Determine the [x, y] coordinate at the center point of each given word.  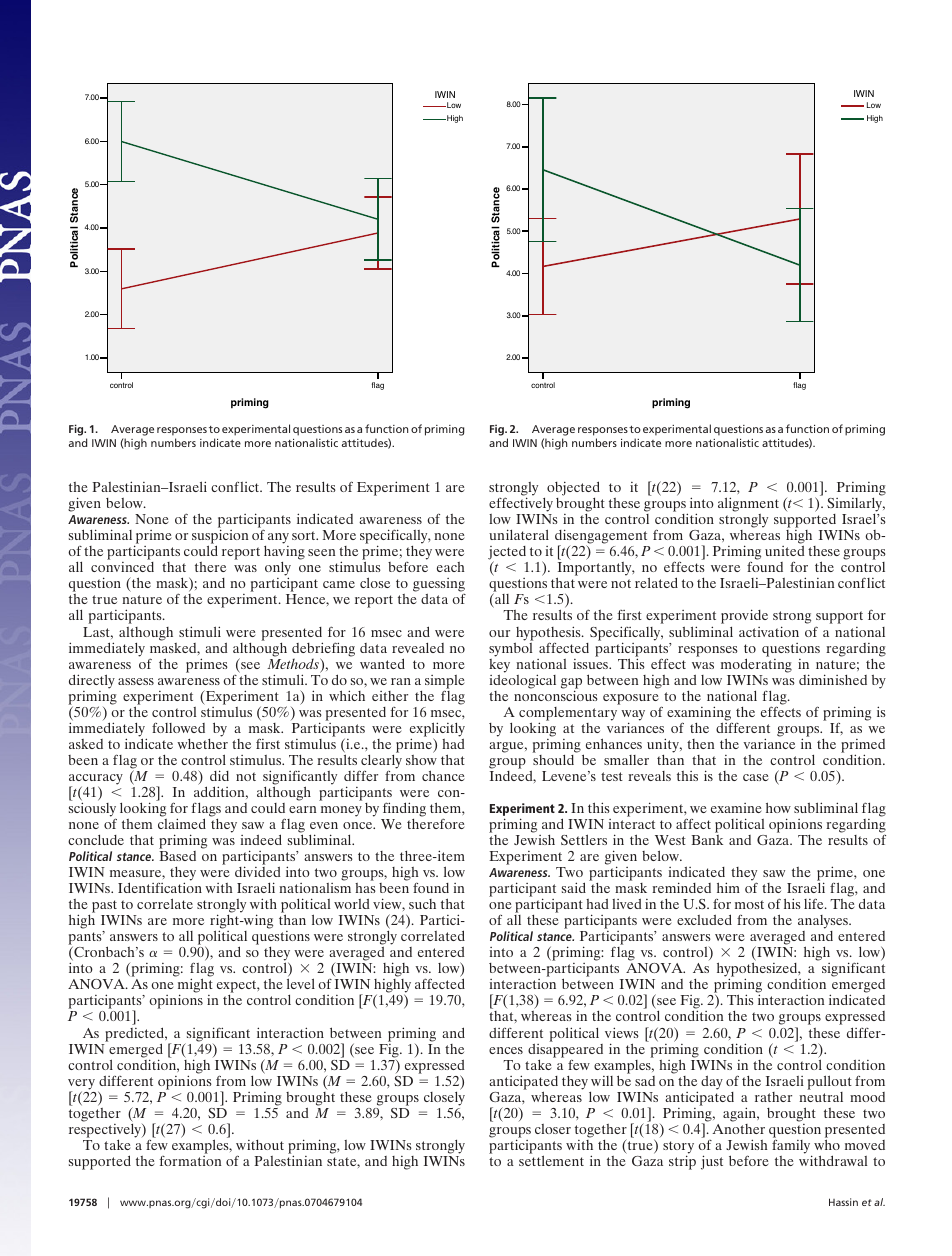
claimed [182, 823]
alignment [748, 506]
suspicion [220, 538]
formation [190, 1161]
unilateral [519, 534]
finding [404, 809]
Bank [707, 840]
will [602, 1081]
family [792, 1146]
